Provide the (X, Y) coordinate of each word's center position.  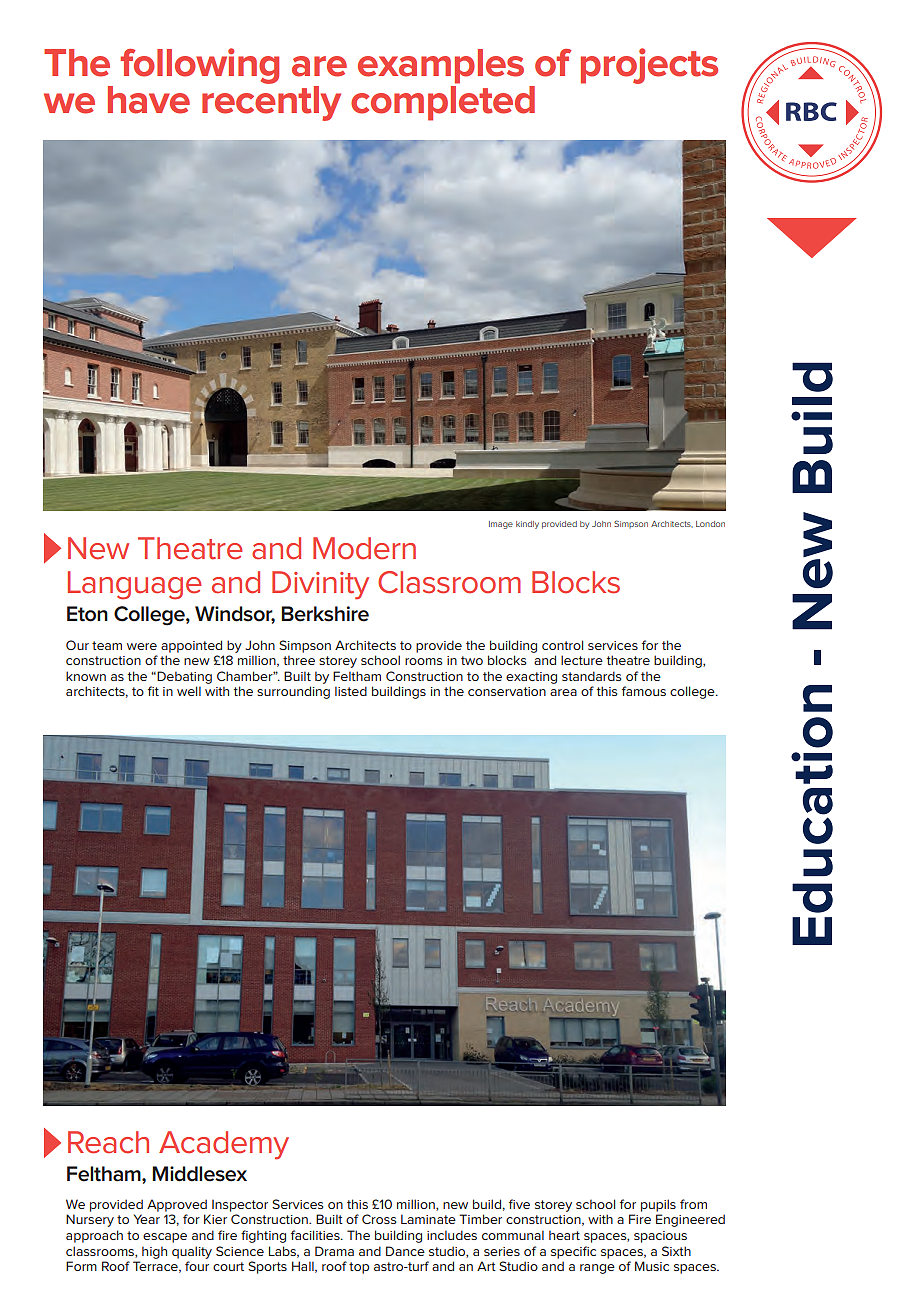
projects (649, 66)
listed (351, 691)
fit (153, 691)
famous (644, 691)
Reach (108, 1142)
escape (165, 1238)
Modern (364, 548)
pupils (658, 1205)
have (149, 100)
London (710, 524)
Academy (224, 1145)
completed (443, 103)
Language (135, 585)
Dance (405, 1251)
